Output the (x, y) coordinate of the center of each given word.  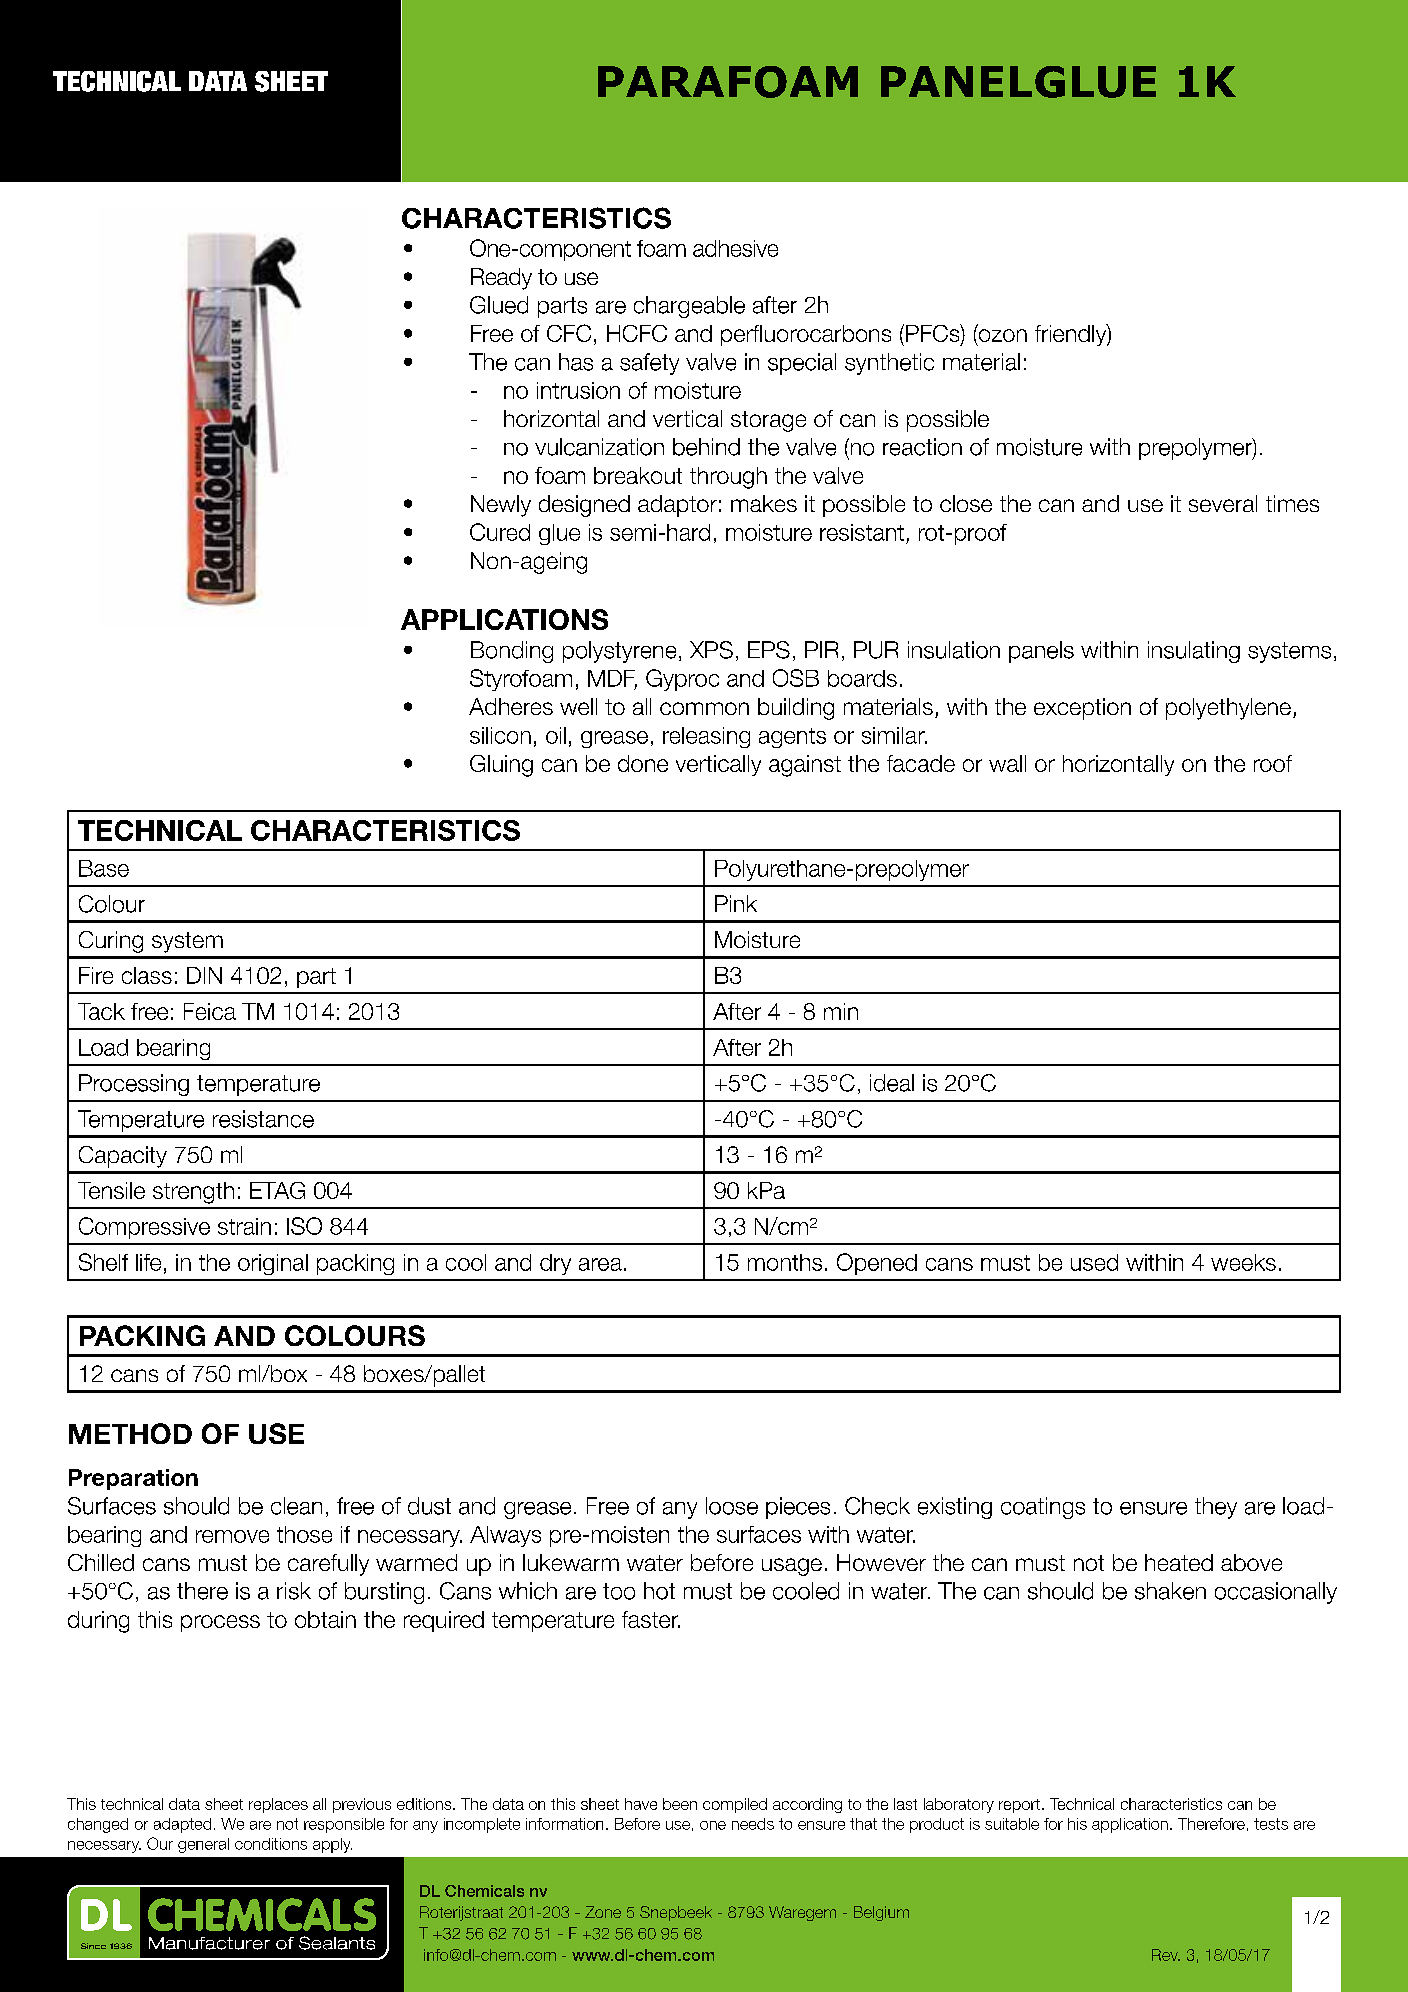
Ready (501, 279)
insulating (1194, 652)
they (1216, 1508)
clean (296, 1506)
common (704, 708)
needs (753, 1824)
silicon (500, 735)
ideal (892, 1083)
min (841, 1011)
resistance (263, 1119)
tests (1271, 1824)
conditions (271, 1844)
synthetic (889, 364)
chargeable (689, 307)
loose (732, 1506)
